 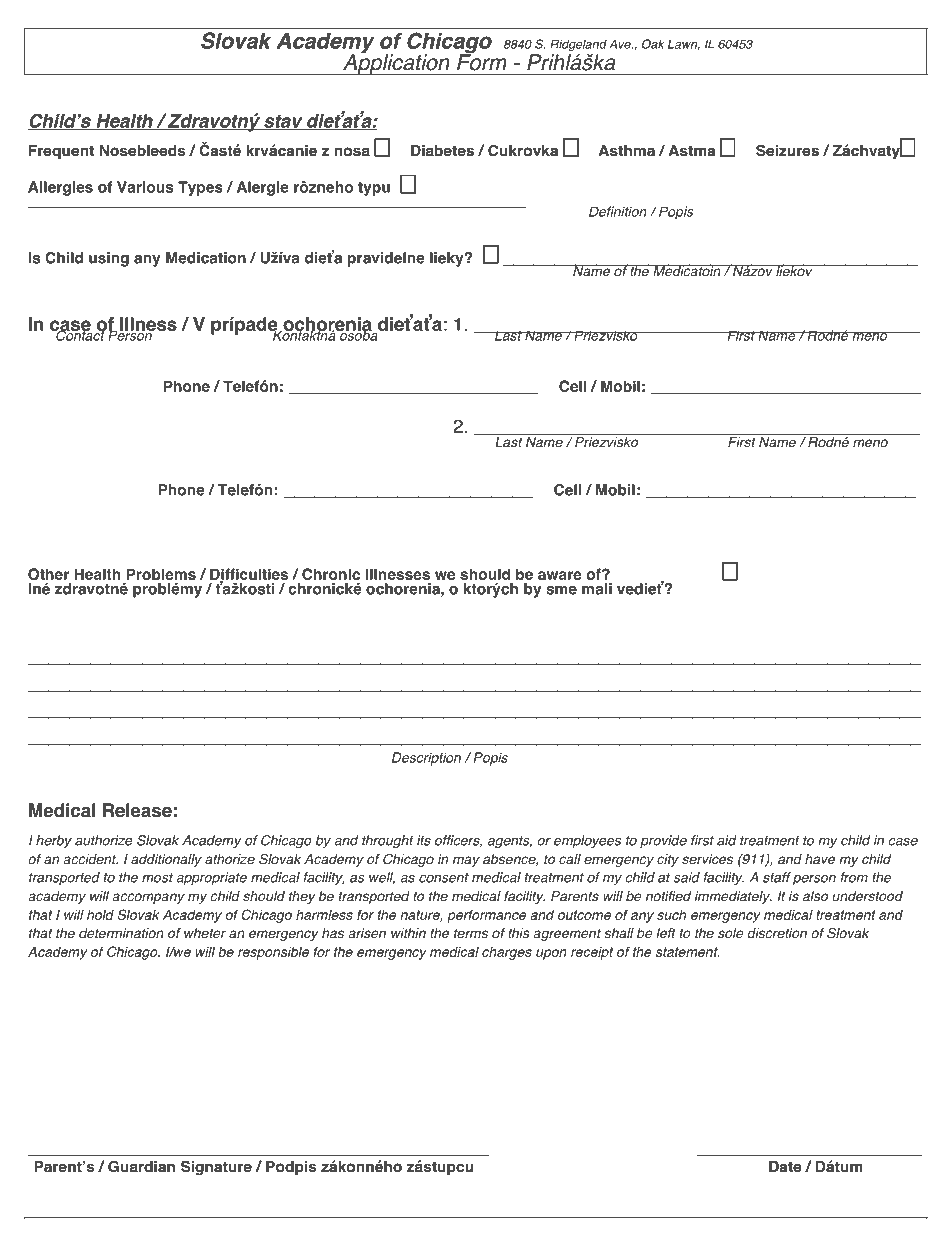 What do you see at coordinates (396, 63) in the document?
I see `Application` at bounding box center [396, 63].
